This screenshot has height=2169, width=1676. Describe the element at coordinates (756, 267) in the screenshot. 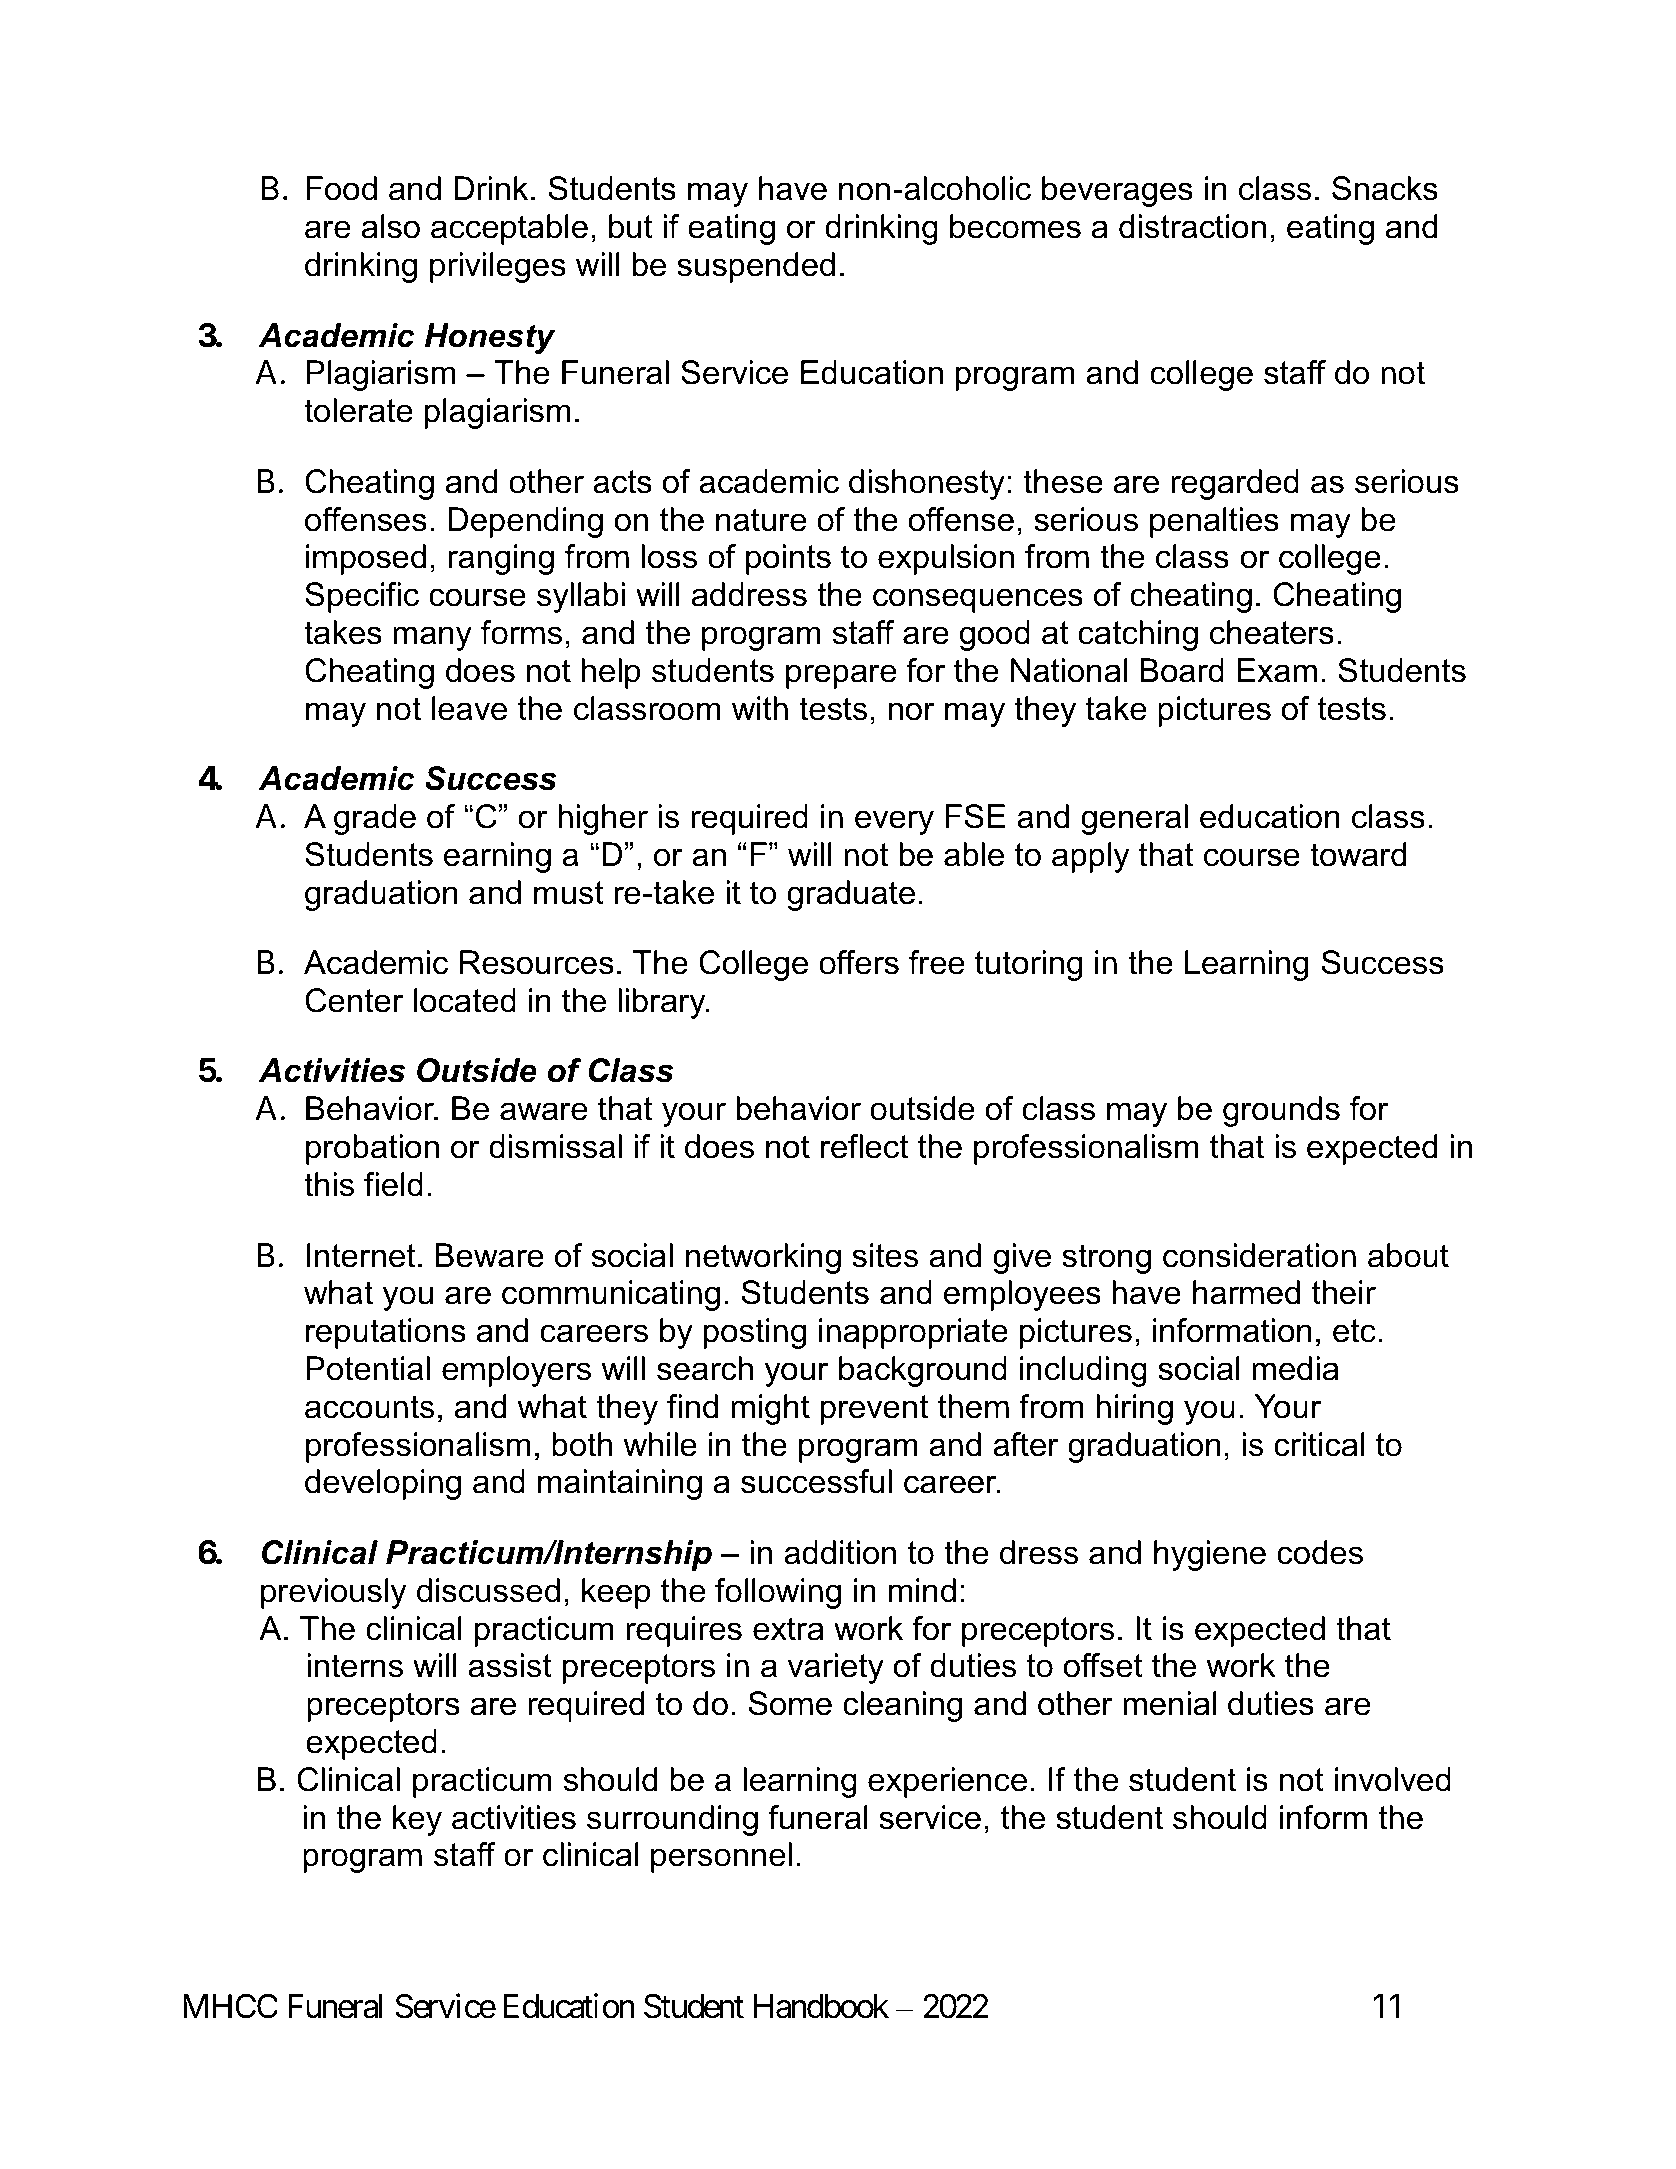

I see `suspended` at that location.
